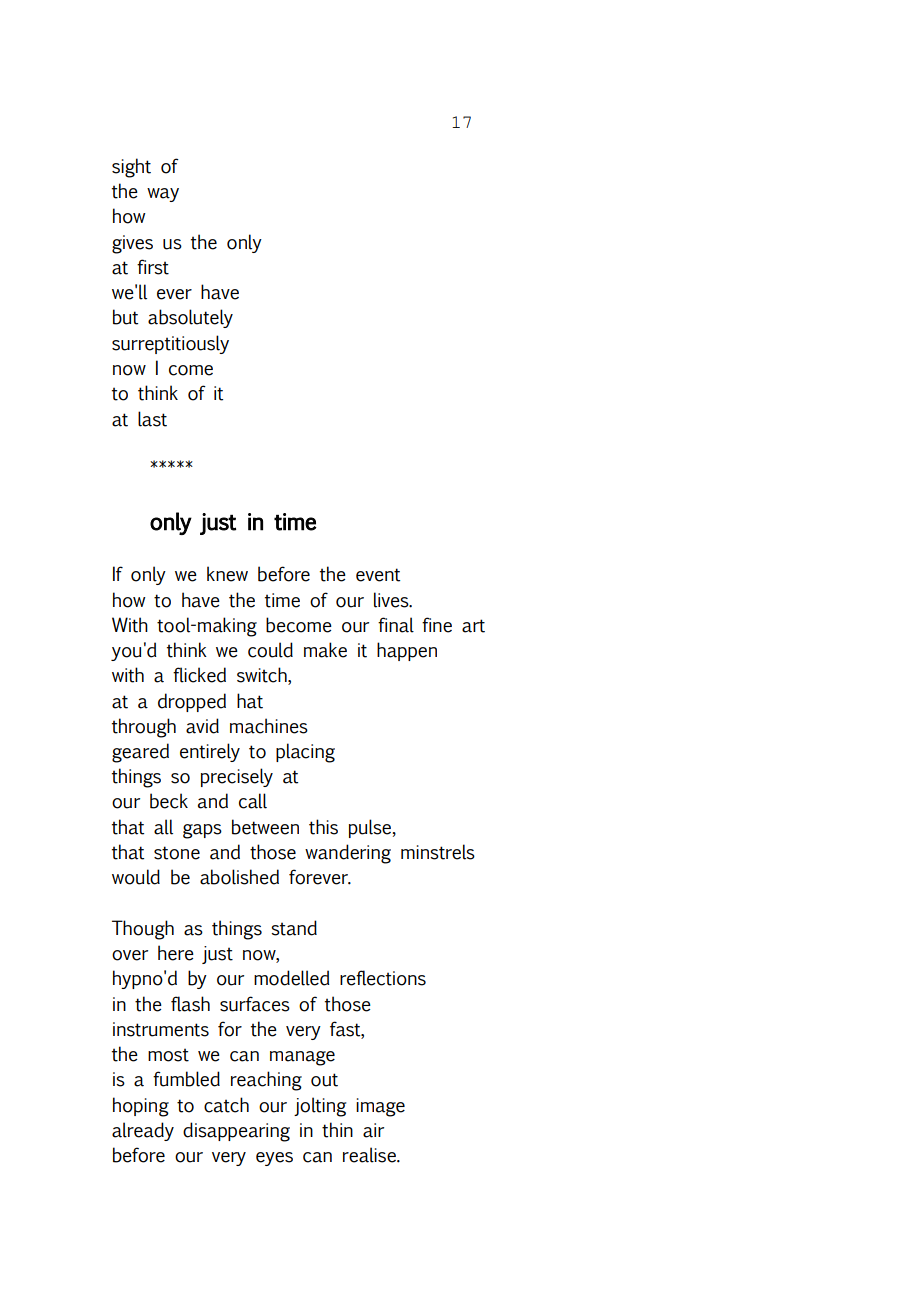 The width and height of the image is (924, 1308). Describe the element at coordinates (378, 575) in the image. I see `event` at that location.
